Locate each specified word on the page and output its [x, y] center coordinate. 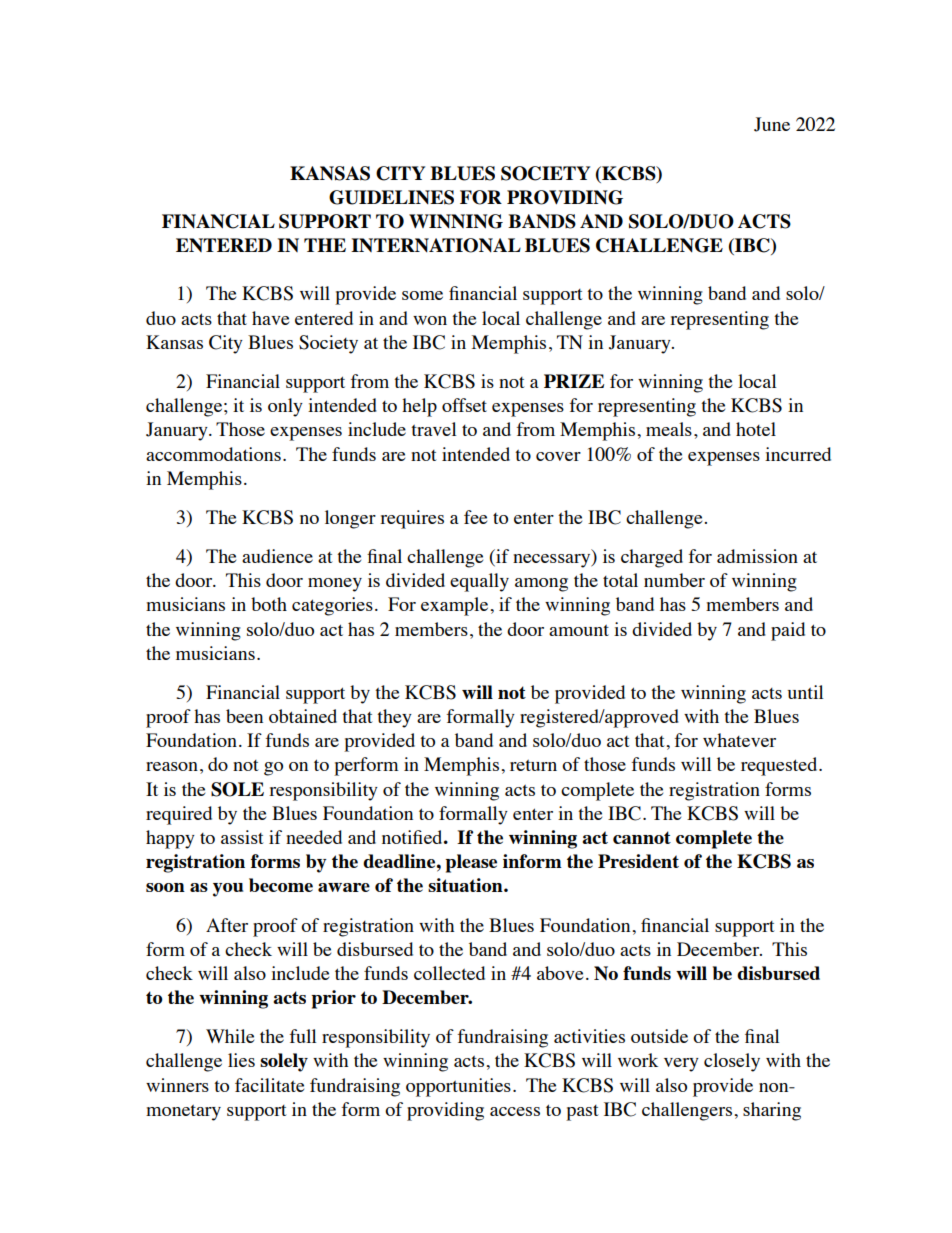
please [471, 863]
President [638, 861]
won [430, 320]
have [270, 318]
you [228, 890]
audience [277, 556]
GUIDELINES [391, 197]
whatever [739, 740]
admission [757, 556]
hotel [756, 429]
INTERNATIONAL [436, 245]
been [244, 716]
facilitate [269, 1085]
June [772, 124]
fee [475, 517]
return [533, 765]
